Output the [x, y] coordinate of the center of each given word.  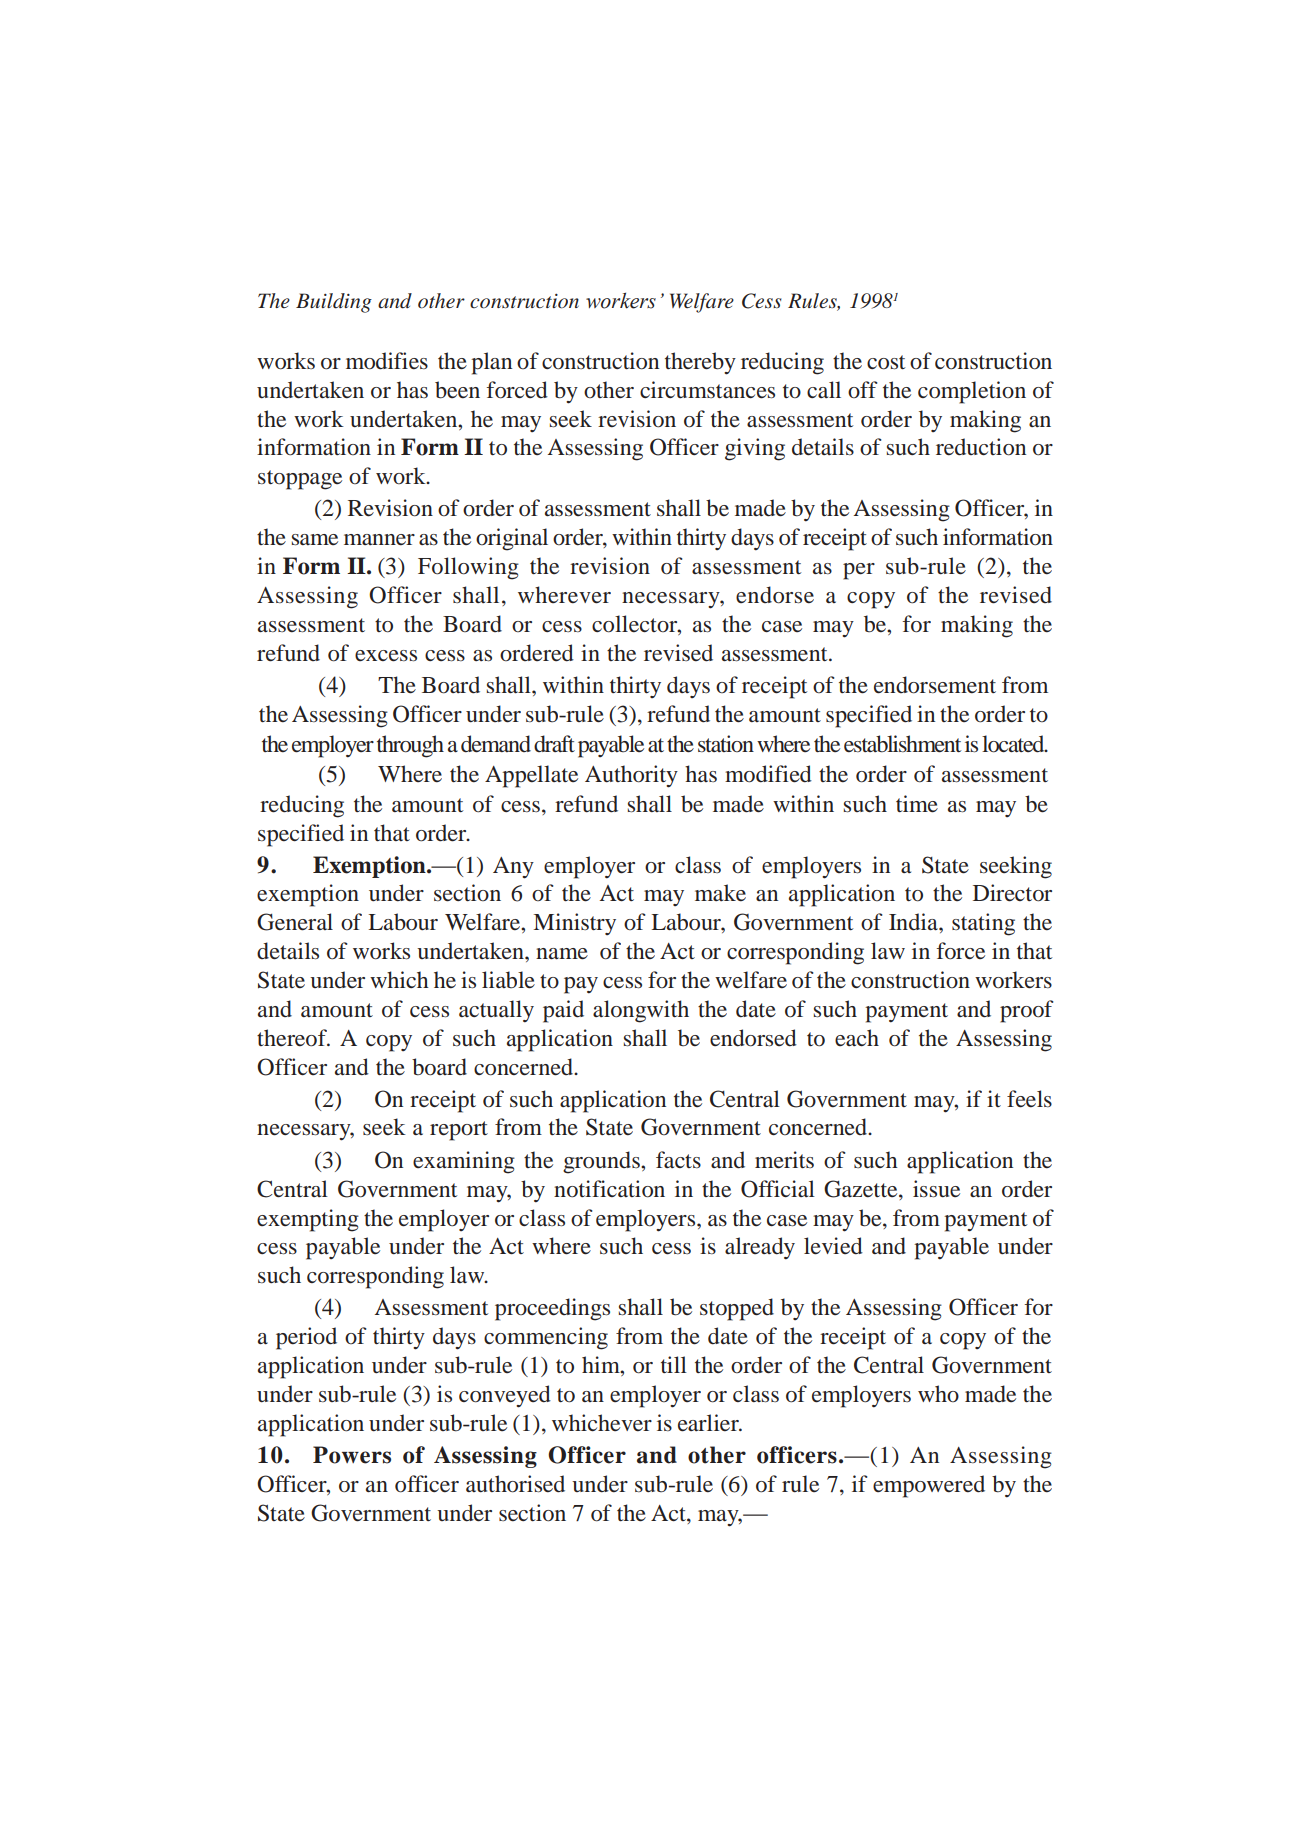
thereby [700, 363]
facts [678, 1159]
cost [886, 362]
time [917, 804]
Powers [352, 1455]
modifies [387, 361]
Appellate [531, 776]
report [459, 1131]
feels [1029, 1099]
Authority [631, 776]
